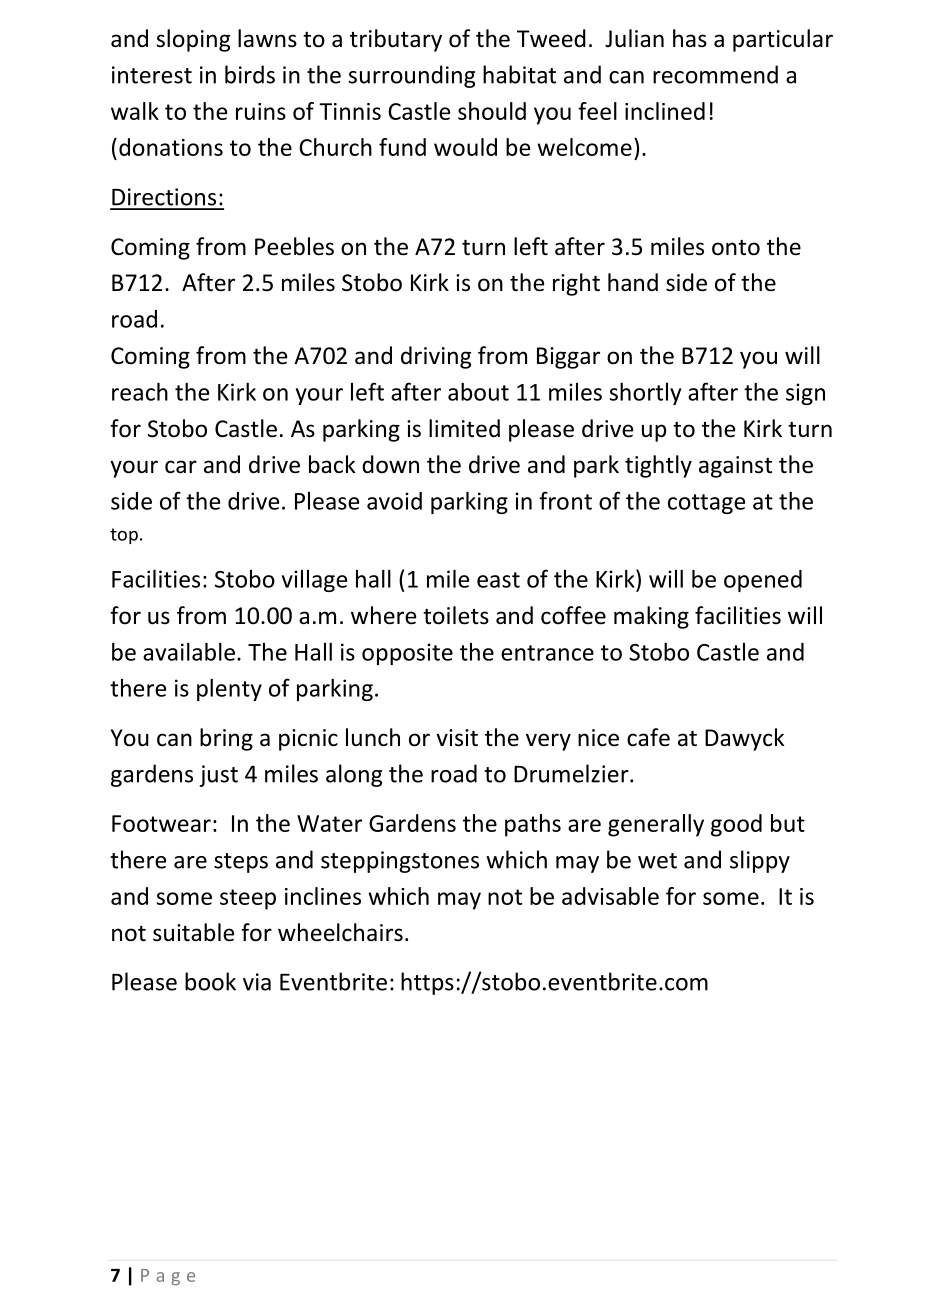 The image size is (939, 1312). Describe the element at coordinates (394, 501) in the screenshot. I see `avoid` at that location.
